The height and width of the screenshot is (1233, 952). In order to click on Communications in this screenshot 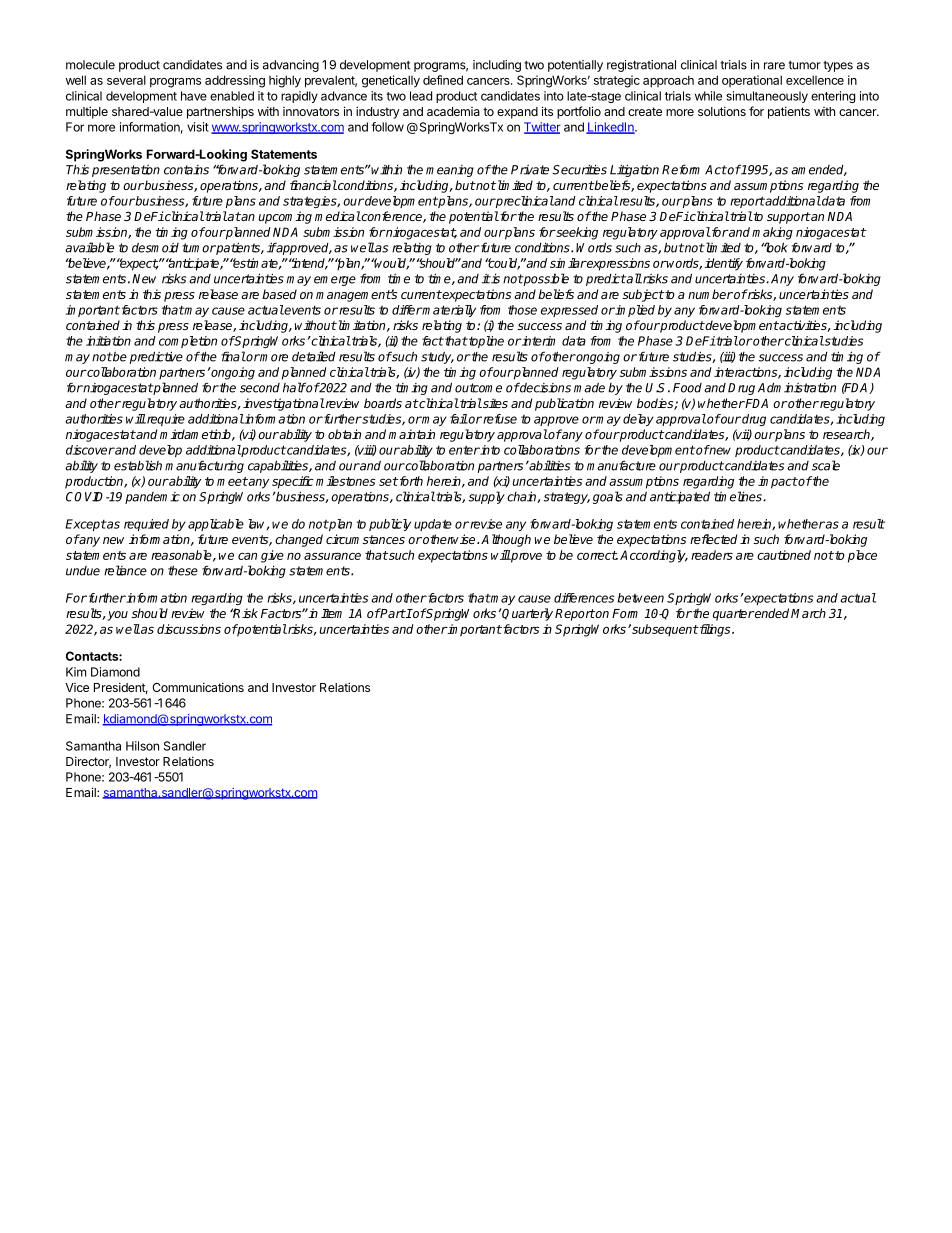, I will do `click(198, 687)`.
